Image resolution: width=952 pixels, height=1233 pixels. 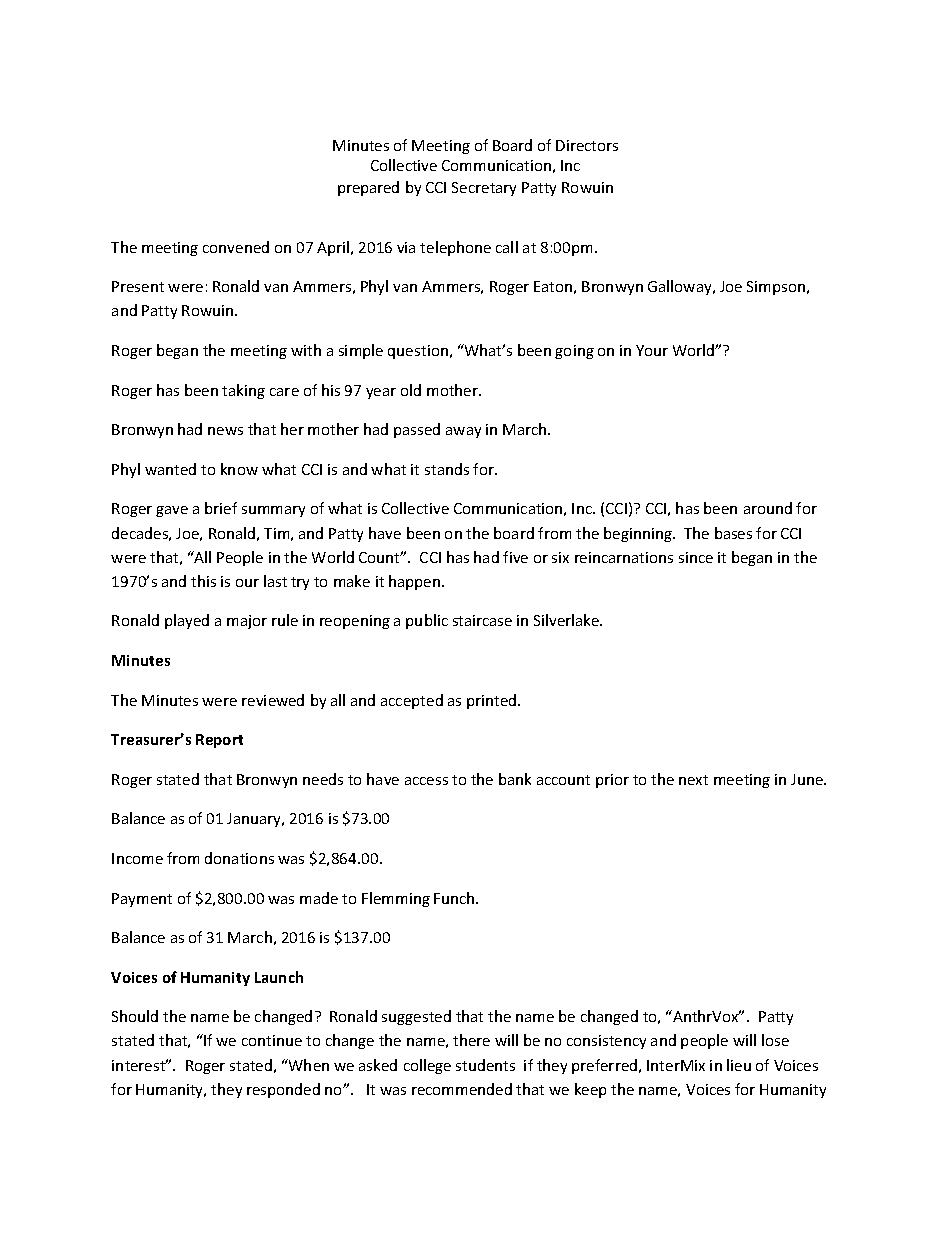 I want to click on students, so click(x=485, y=1065).
